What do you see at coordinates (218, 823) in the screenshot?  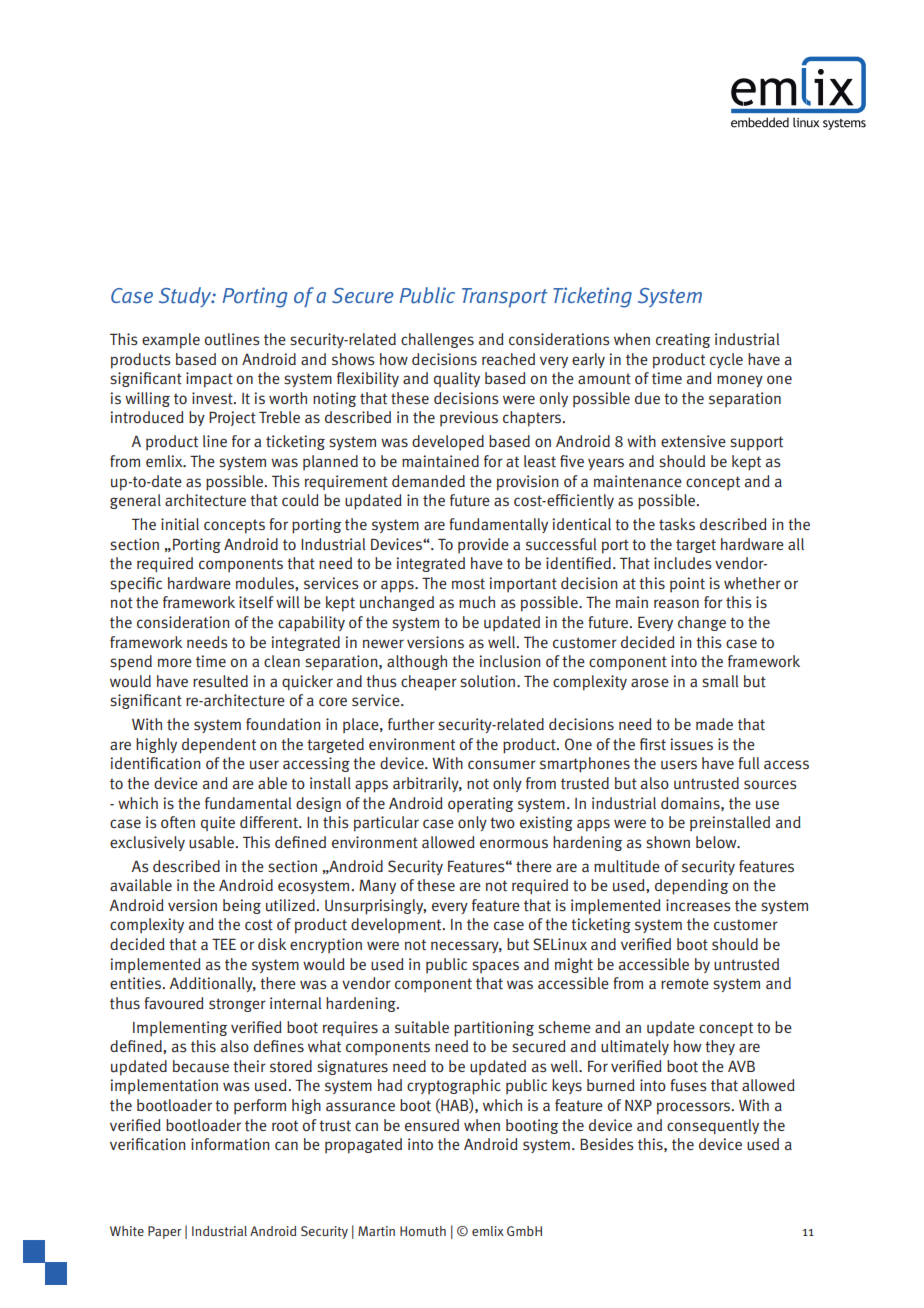 I see `quite` at bounding box center [218, 823].
